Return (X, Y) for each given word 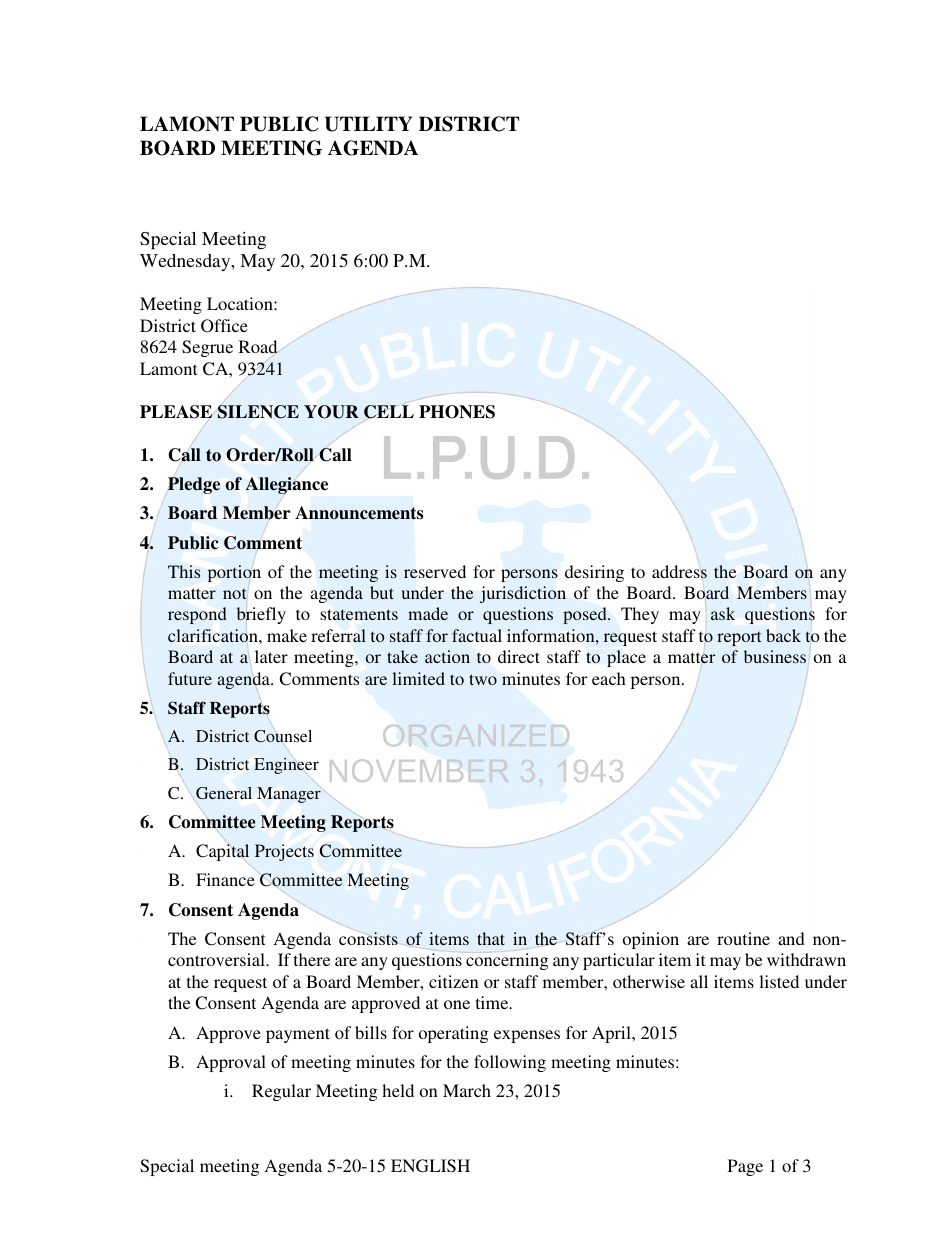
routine (743, 938)
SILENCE (258, 412)
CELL (389, 412)
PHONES (457, 412)
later (271, 656)
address (679, 571)
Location (241, 303)
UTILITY (368, 124)
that (491, 938)
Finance (225, 879)
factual (477, 635)
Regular (281, 1092)
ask (723, 613)
